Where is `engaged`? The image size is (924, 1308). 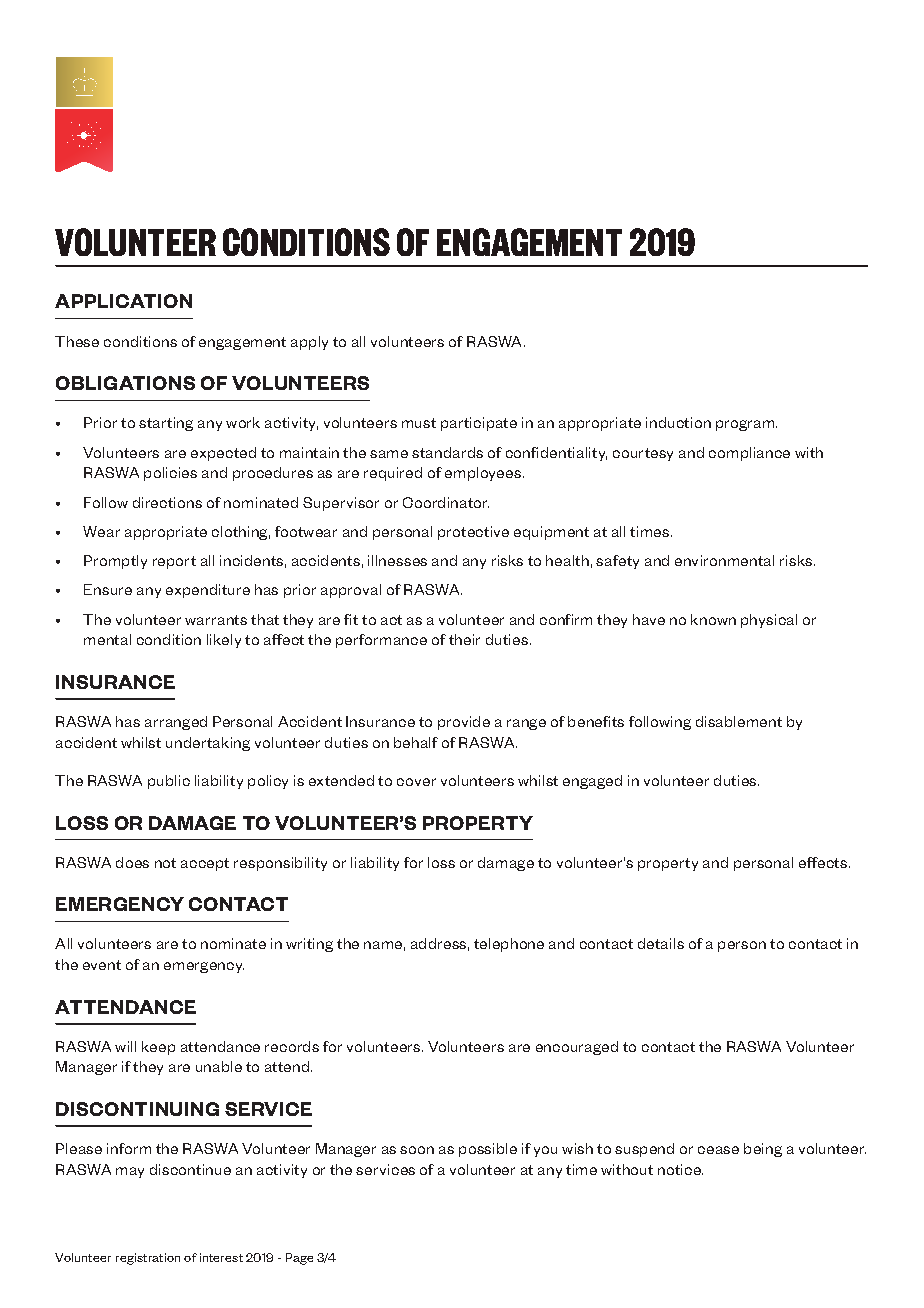
engaged is located at coordinates (592, 782).
